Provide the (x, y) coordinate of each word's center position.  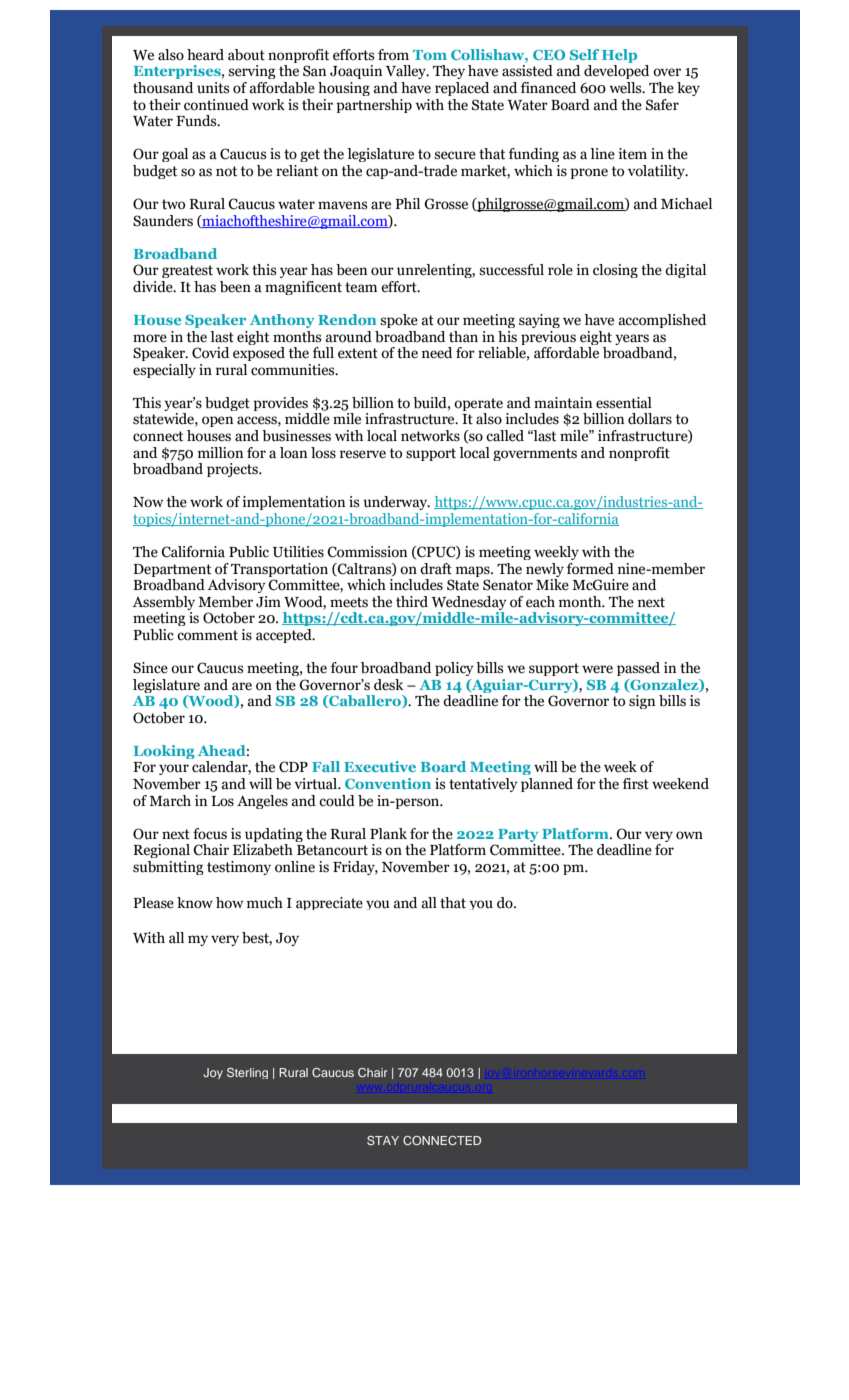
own (689, 835)
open (217, 421)
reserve (363, 454)
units (213, 88)
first (636, 784)
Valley (407, 72)
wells (626, 88)
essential (624, 403)
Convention (388, 783)
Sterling (247, 1073)
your (174, 769)
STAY (383, 1140)
